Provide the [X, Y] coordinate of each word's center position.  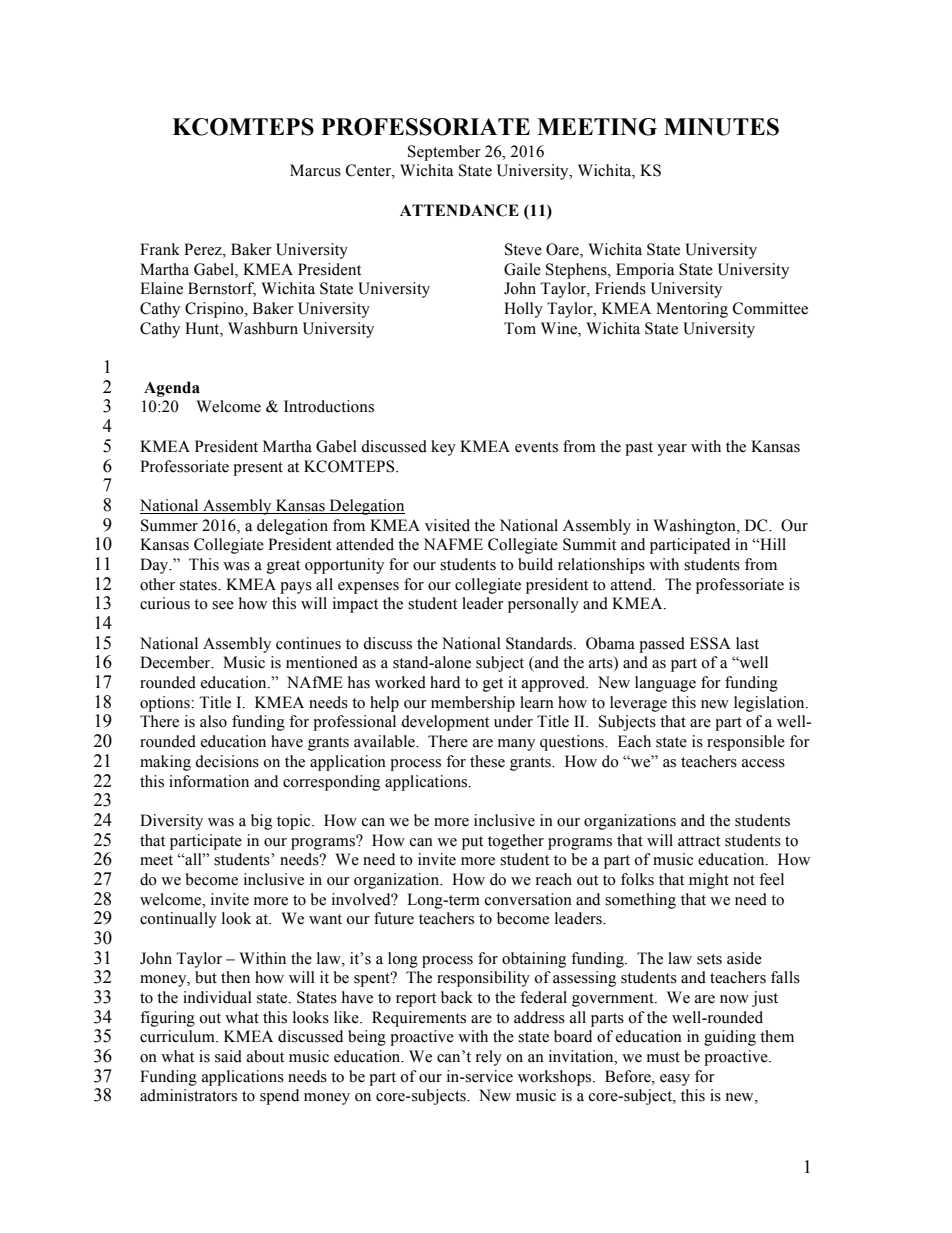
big [261, 822]
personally [543, 605]
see [223, 605]
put [472, 843]
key [443, 448]
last [747, 643]
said [228, 1056]
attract [699, 841]
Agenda [172, 389]
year [672, 450]
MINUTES [721, 127]
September [444, 153]
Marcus [315, 170]
